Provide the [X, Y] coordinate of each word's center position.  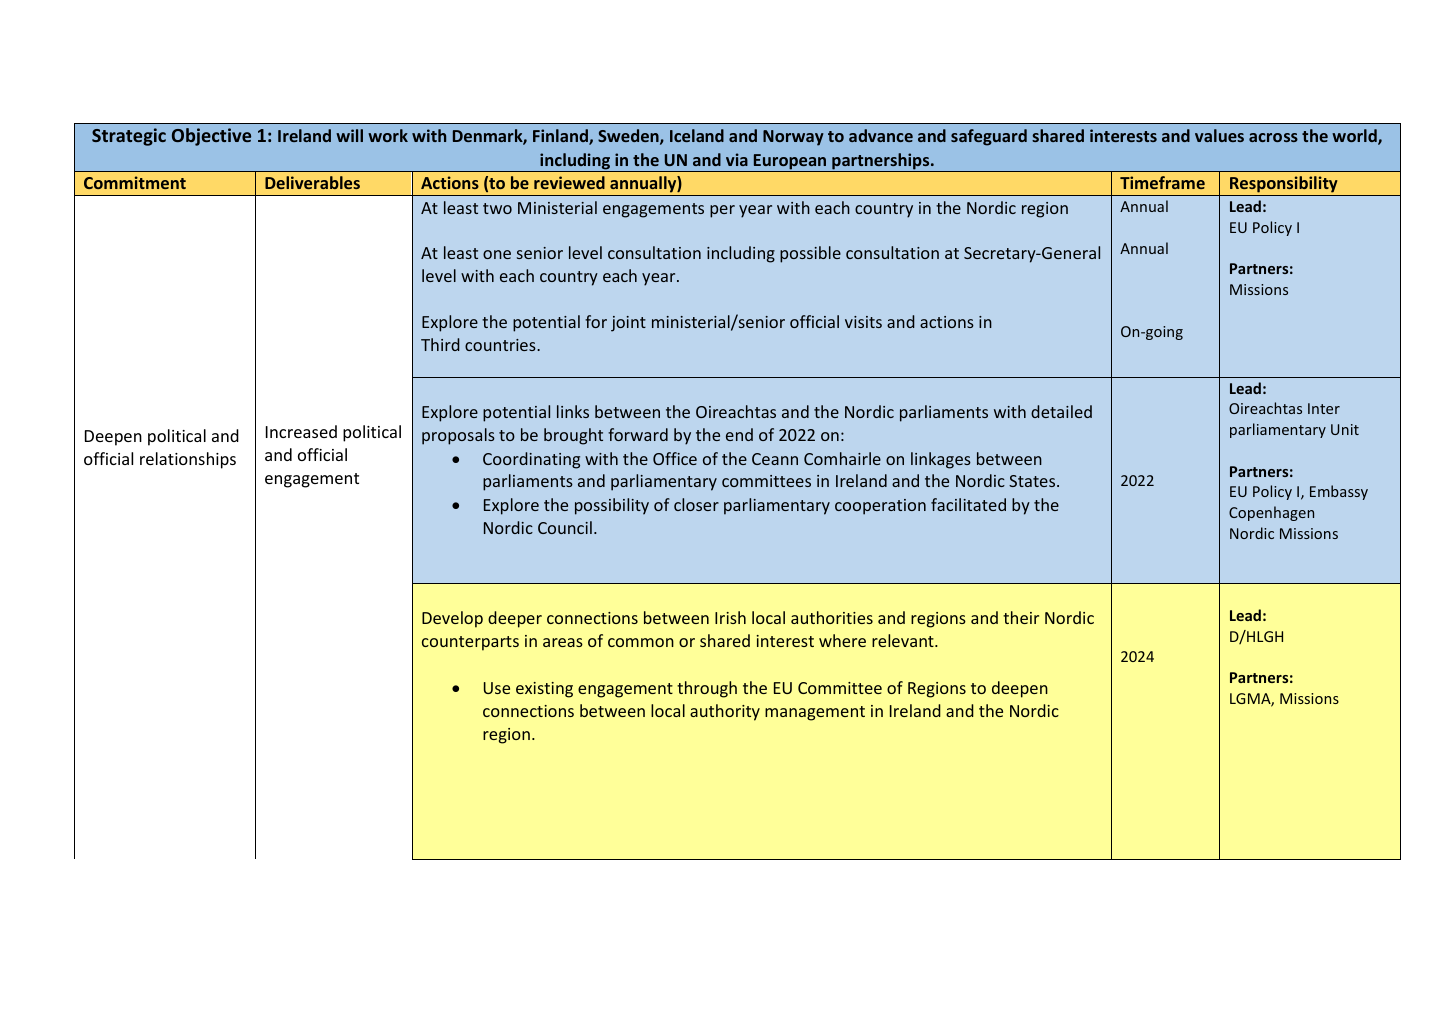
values [1219, 135]
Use [497, 688]
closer [696, 504]
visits [863, 322]
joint [628, 324]
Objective [211, 137]
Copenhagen [1271, 513]
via [737, 159]
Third [440, 344]
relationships [188, 460]
